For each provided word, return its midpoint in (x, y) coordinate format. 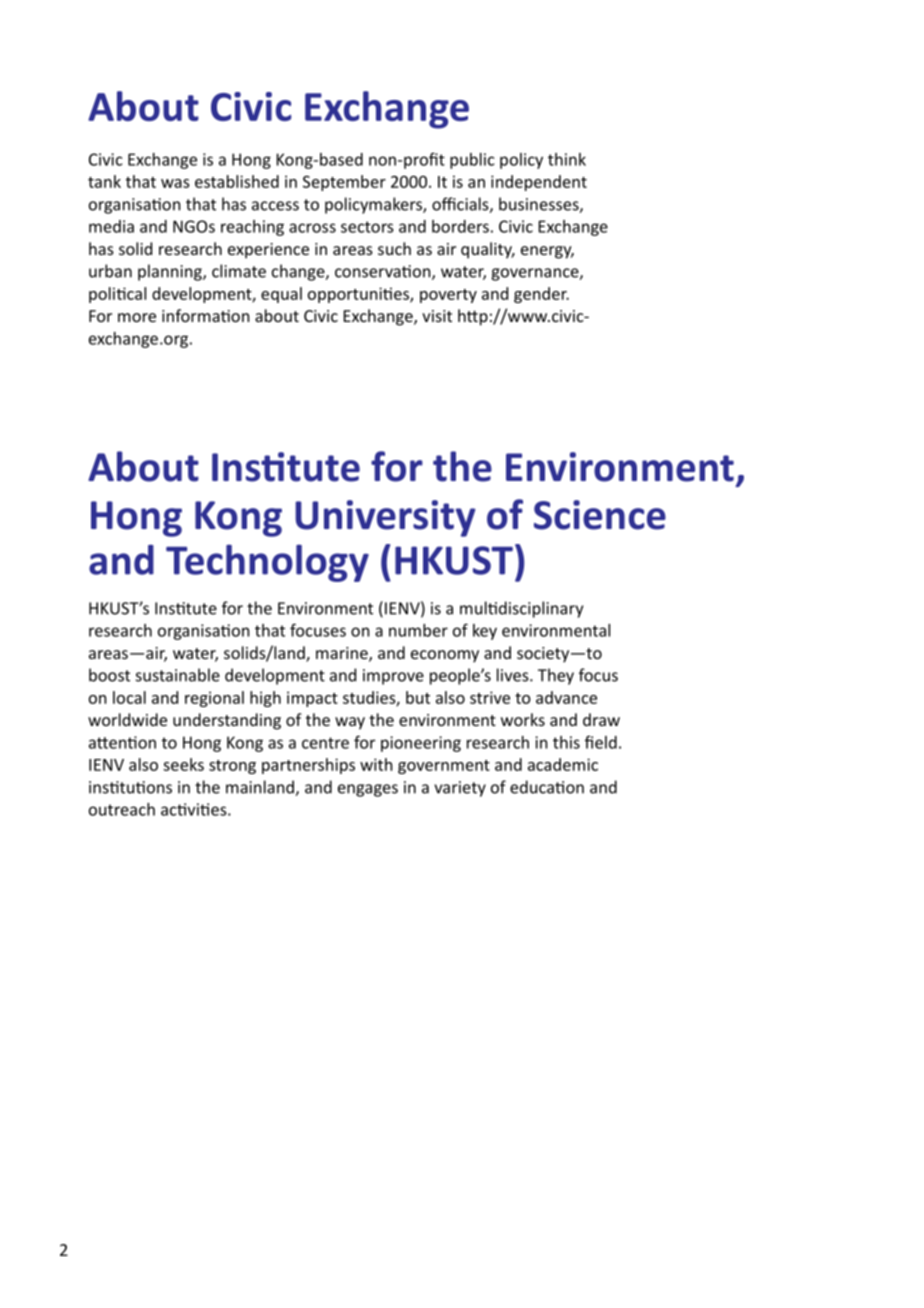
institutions (130, 787)
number (418, 630)
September (344, 183)
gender (541, 295)
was (175, 183)
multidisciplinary (521, 609)
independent (539, 183)
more (137, 317)
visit (437, 316)
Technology (267, 563)
